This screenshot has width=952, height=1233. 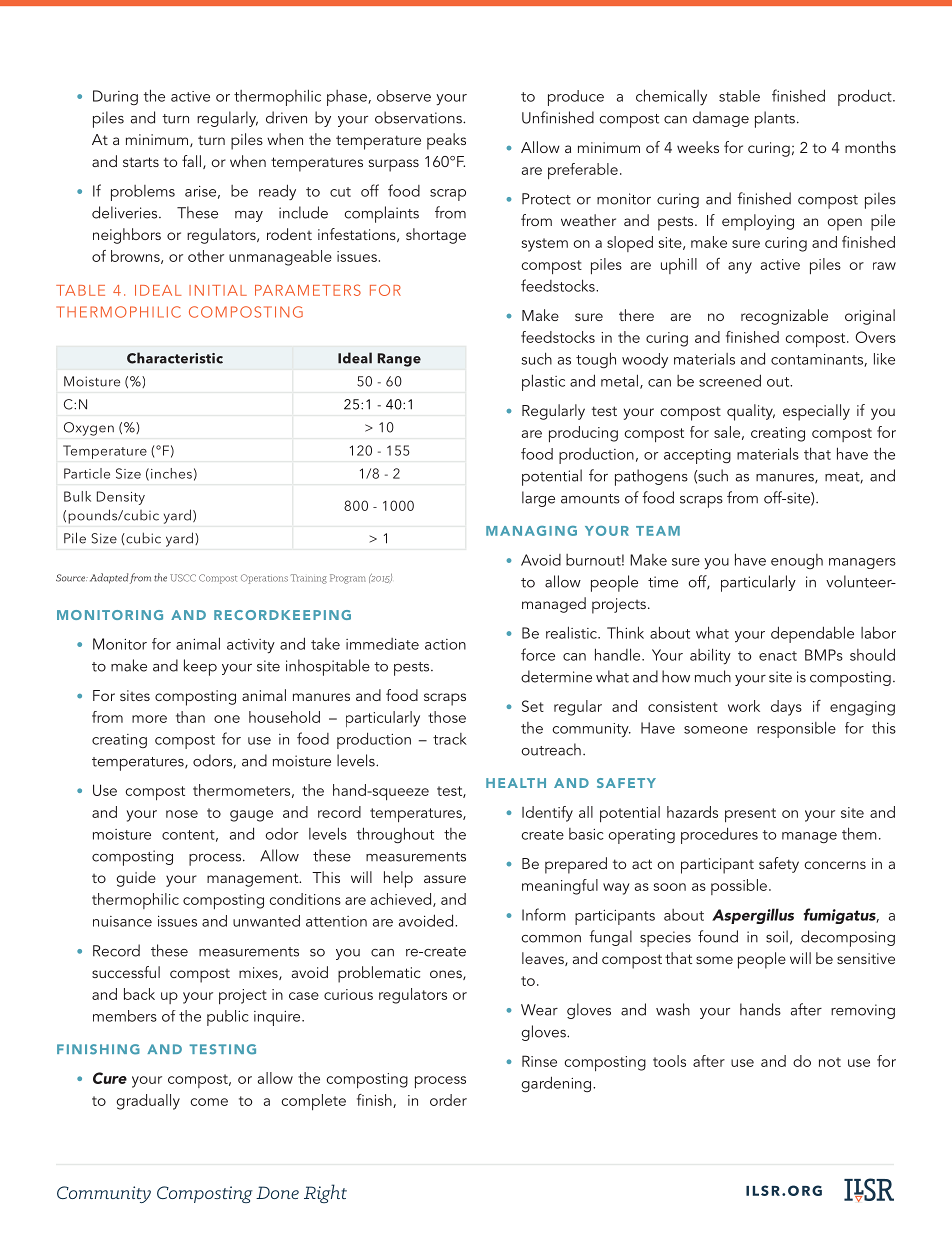 I want to click on activity, so click(x=251, y=646).
